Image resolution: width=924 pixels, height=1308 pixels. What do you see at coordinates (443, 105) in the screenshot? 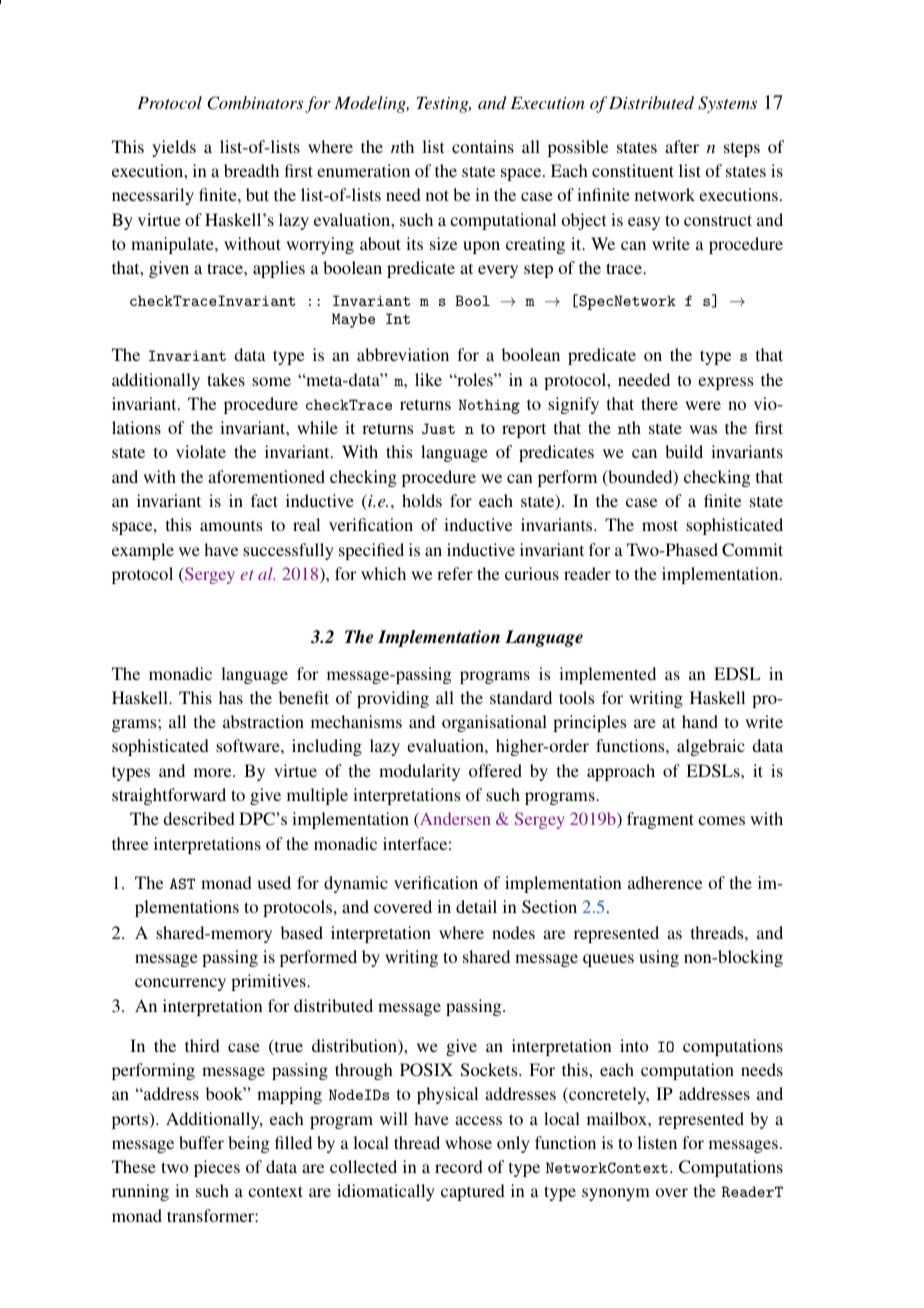
I see `Testing` at bounding box center [443, 105].
